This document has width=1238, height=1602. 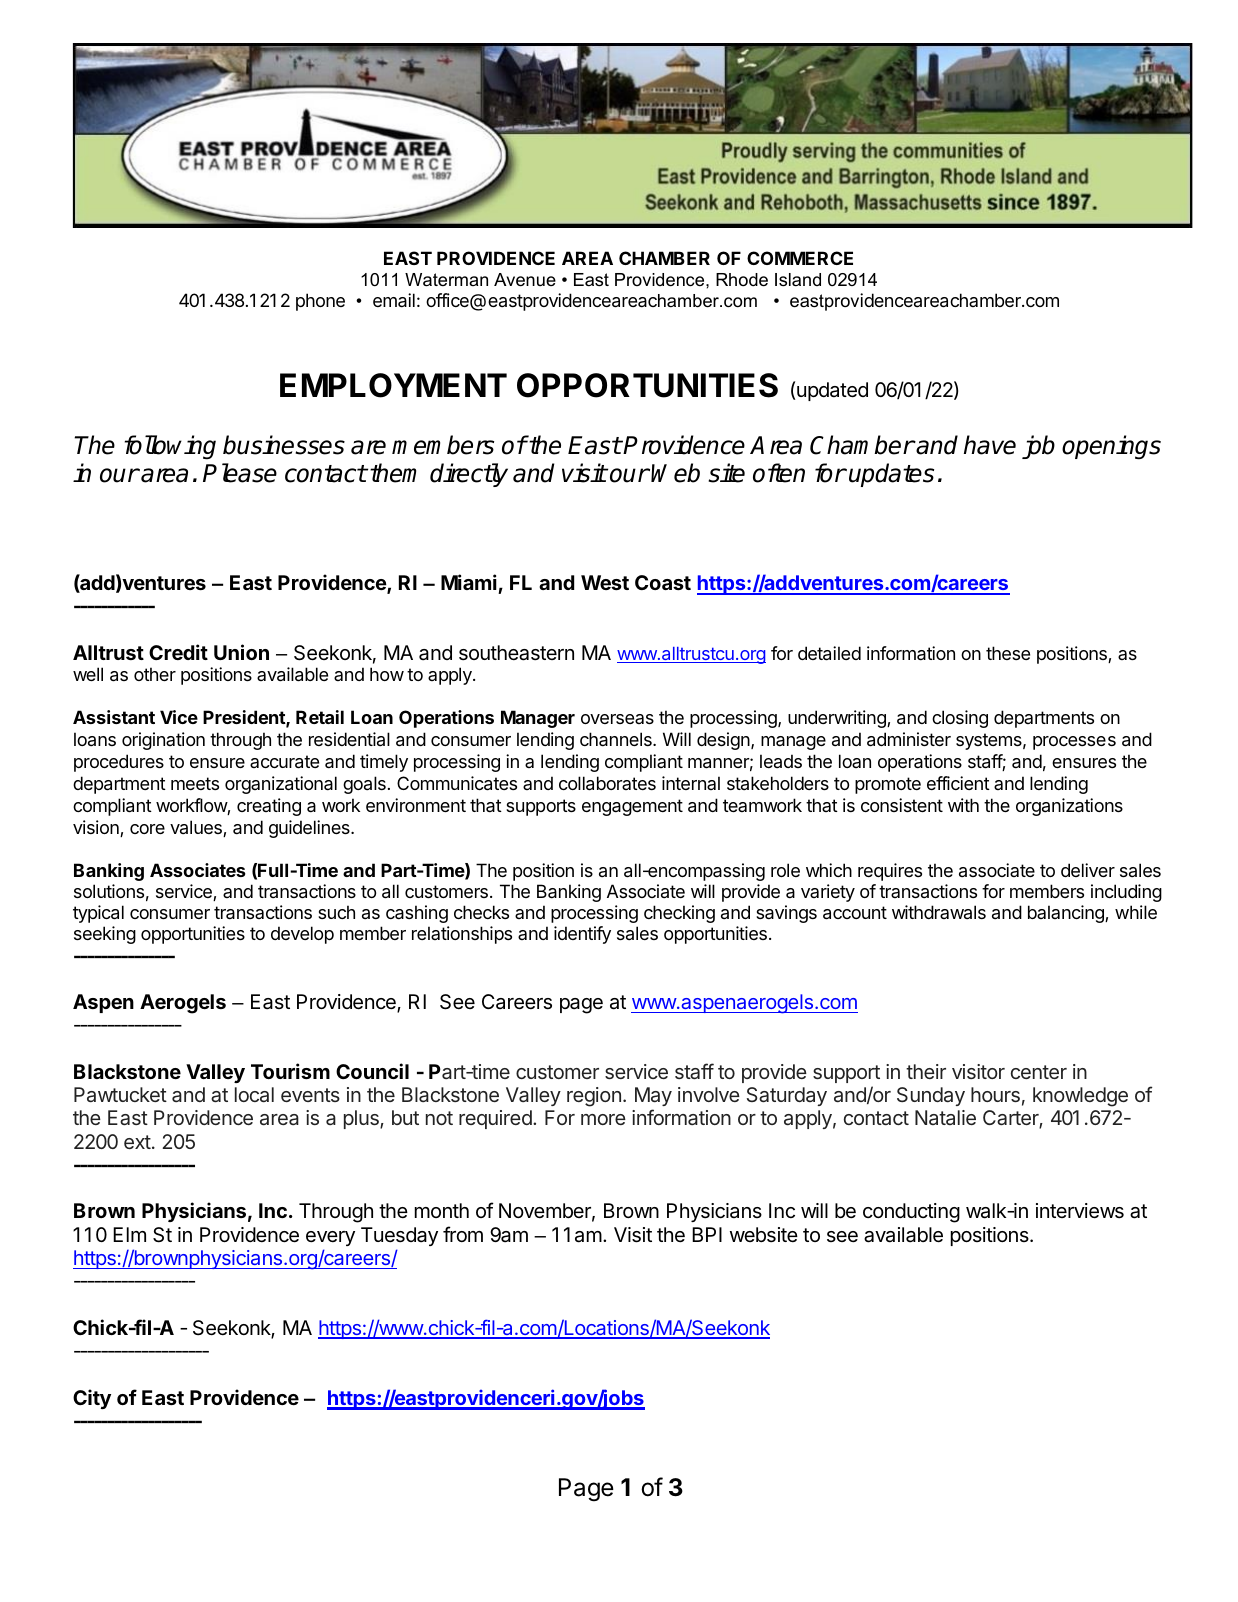 I want to click on West, so click(x=605, y=582).
